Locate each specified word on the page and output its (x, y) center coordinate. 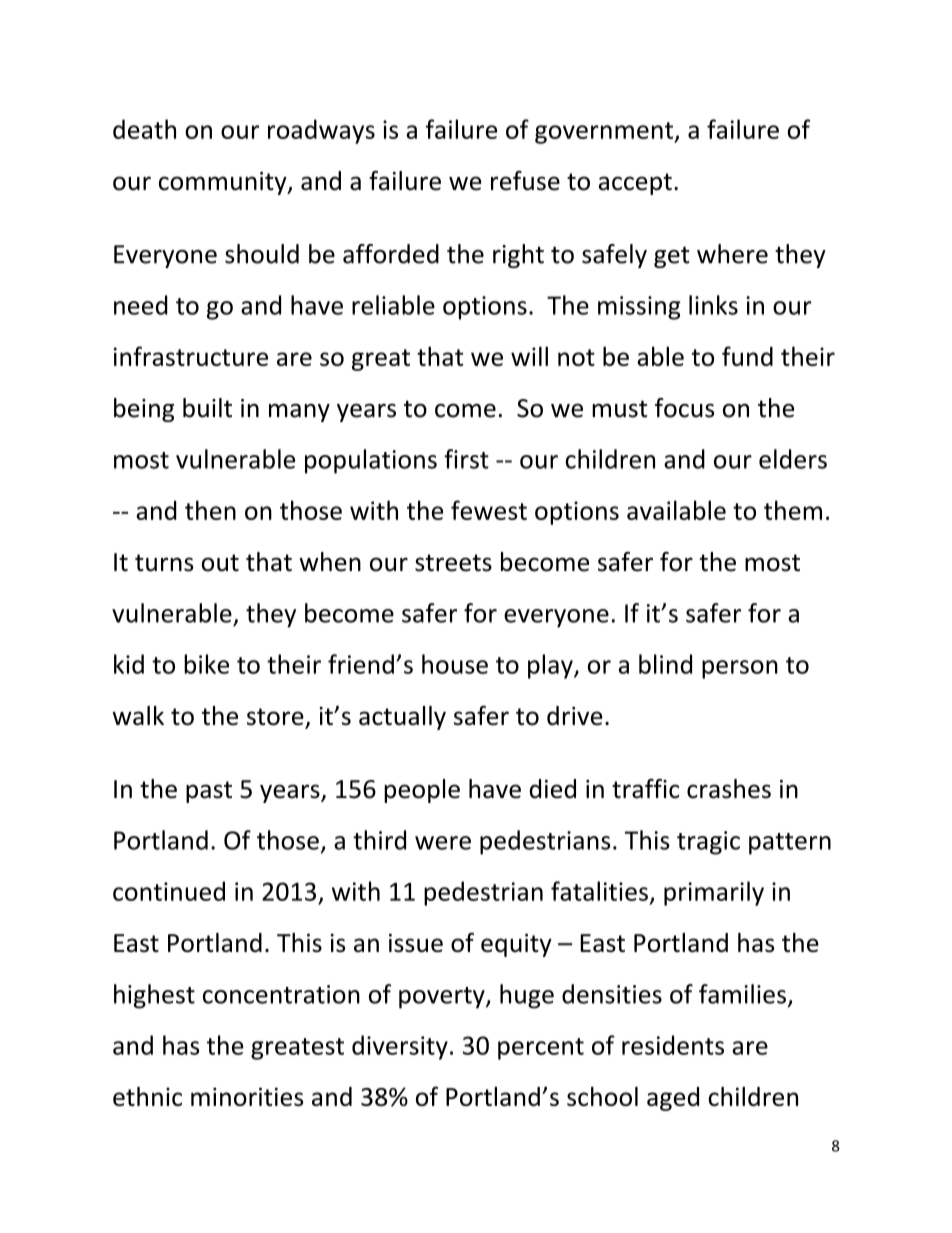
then (210, 510)
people (422, 791)
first (466, 459)
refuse (525, 181)
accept (635, 184)
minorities (247, 1096)
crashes (729, 789)
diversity (400, 1047)
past (209, 792)
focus (684, 408)
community (224, 183)
